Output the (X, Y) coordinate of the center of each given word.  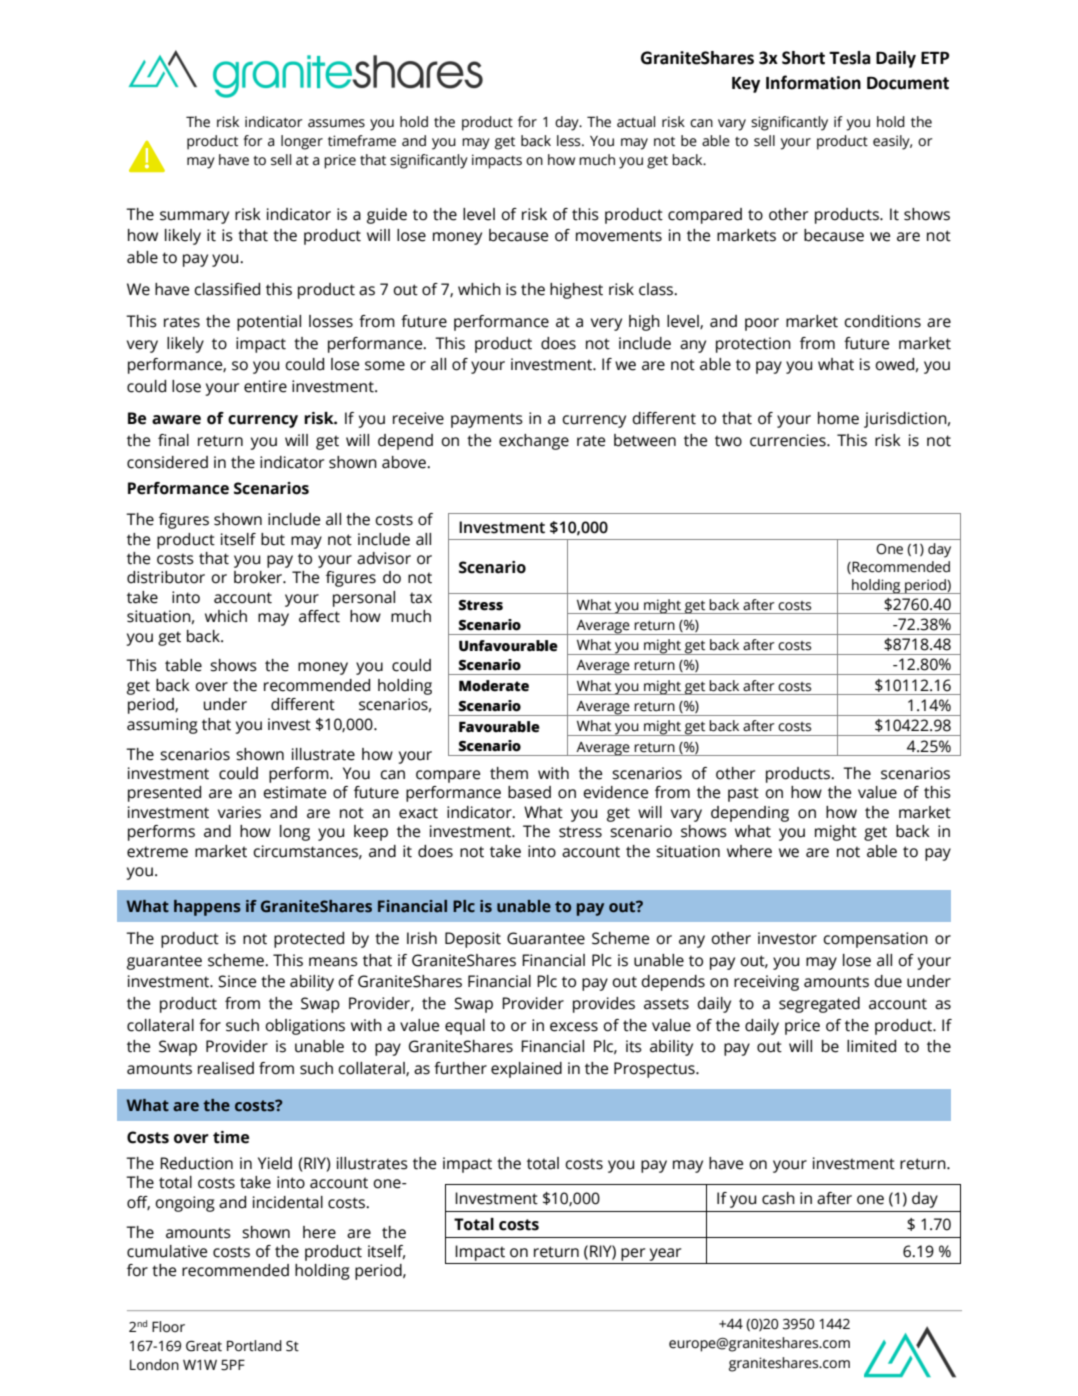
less (570, 141)
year (665, 1254)
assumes (336, 123)
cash (778, 1198)
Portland (254, 1346)
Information (813, 82)
